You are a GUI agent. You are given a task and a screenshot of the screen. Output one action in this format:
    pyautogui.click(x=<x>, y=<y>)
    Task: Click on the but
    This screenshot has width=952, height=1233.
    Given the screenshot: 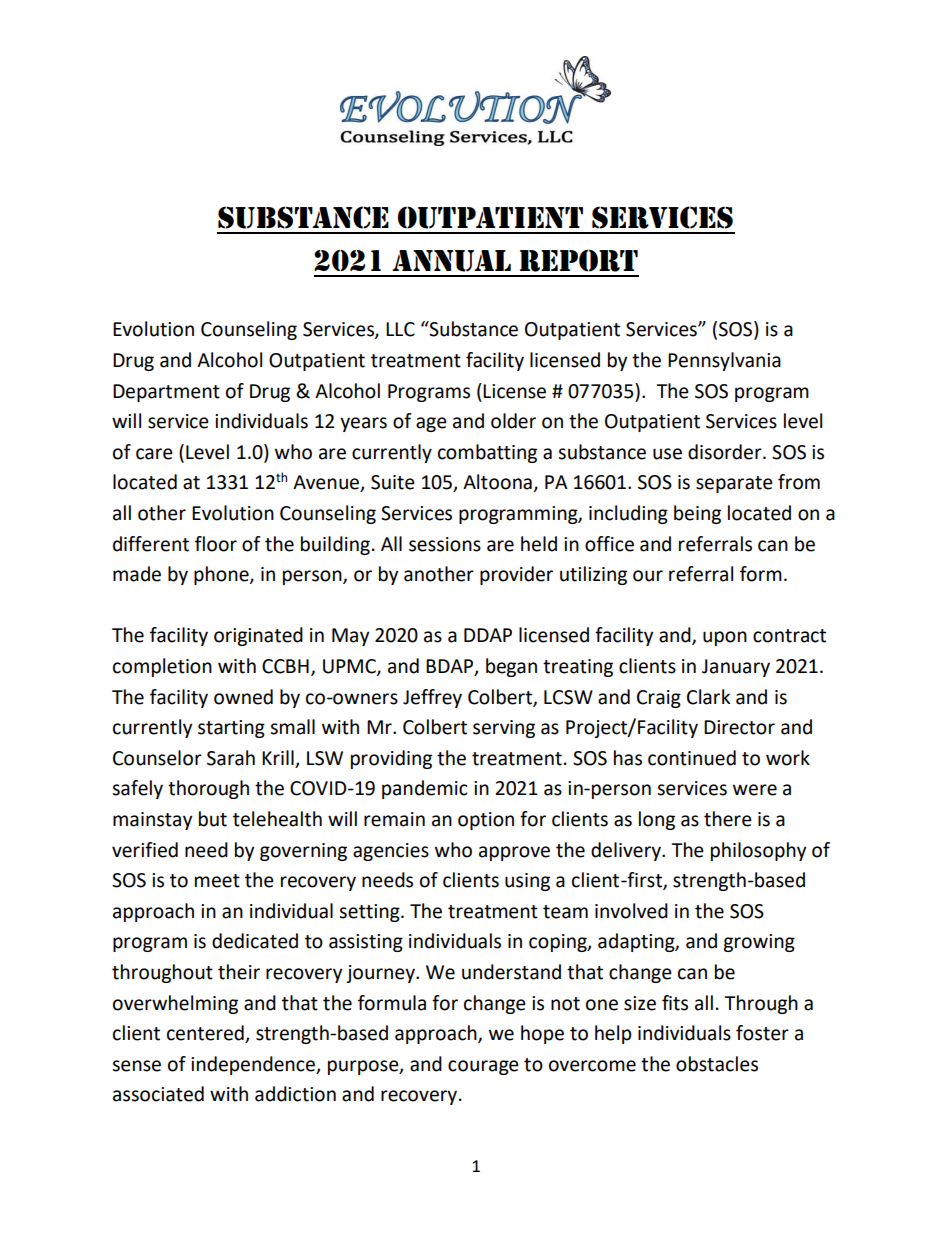 What is the action you would take?
    pyautogui.click(x=213, y=819)
